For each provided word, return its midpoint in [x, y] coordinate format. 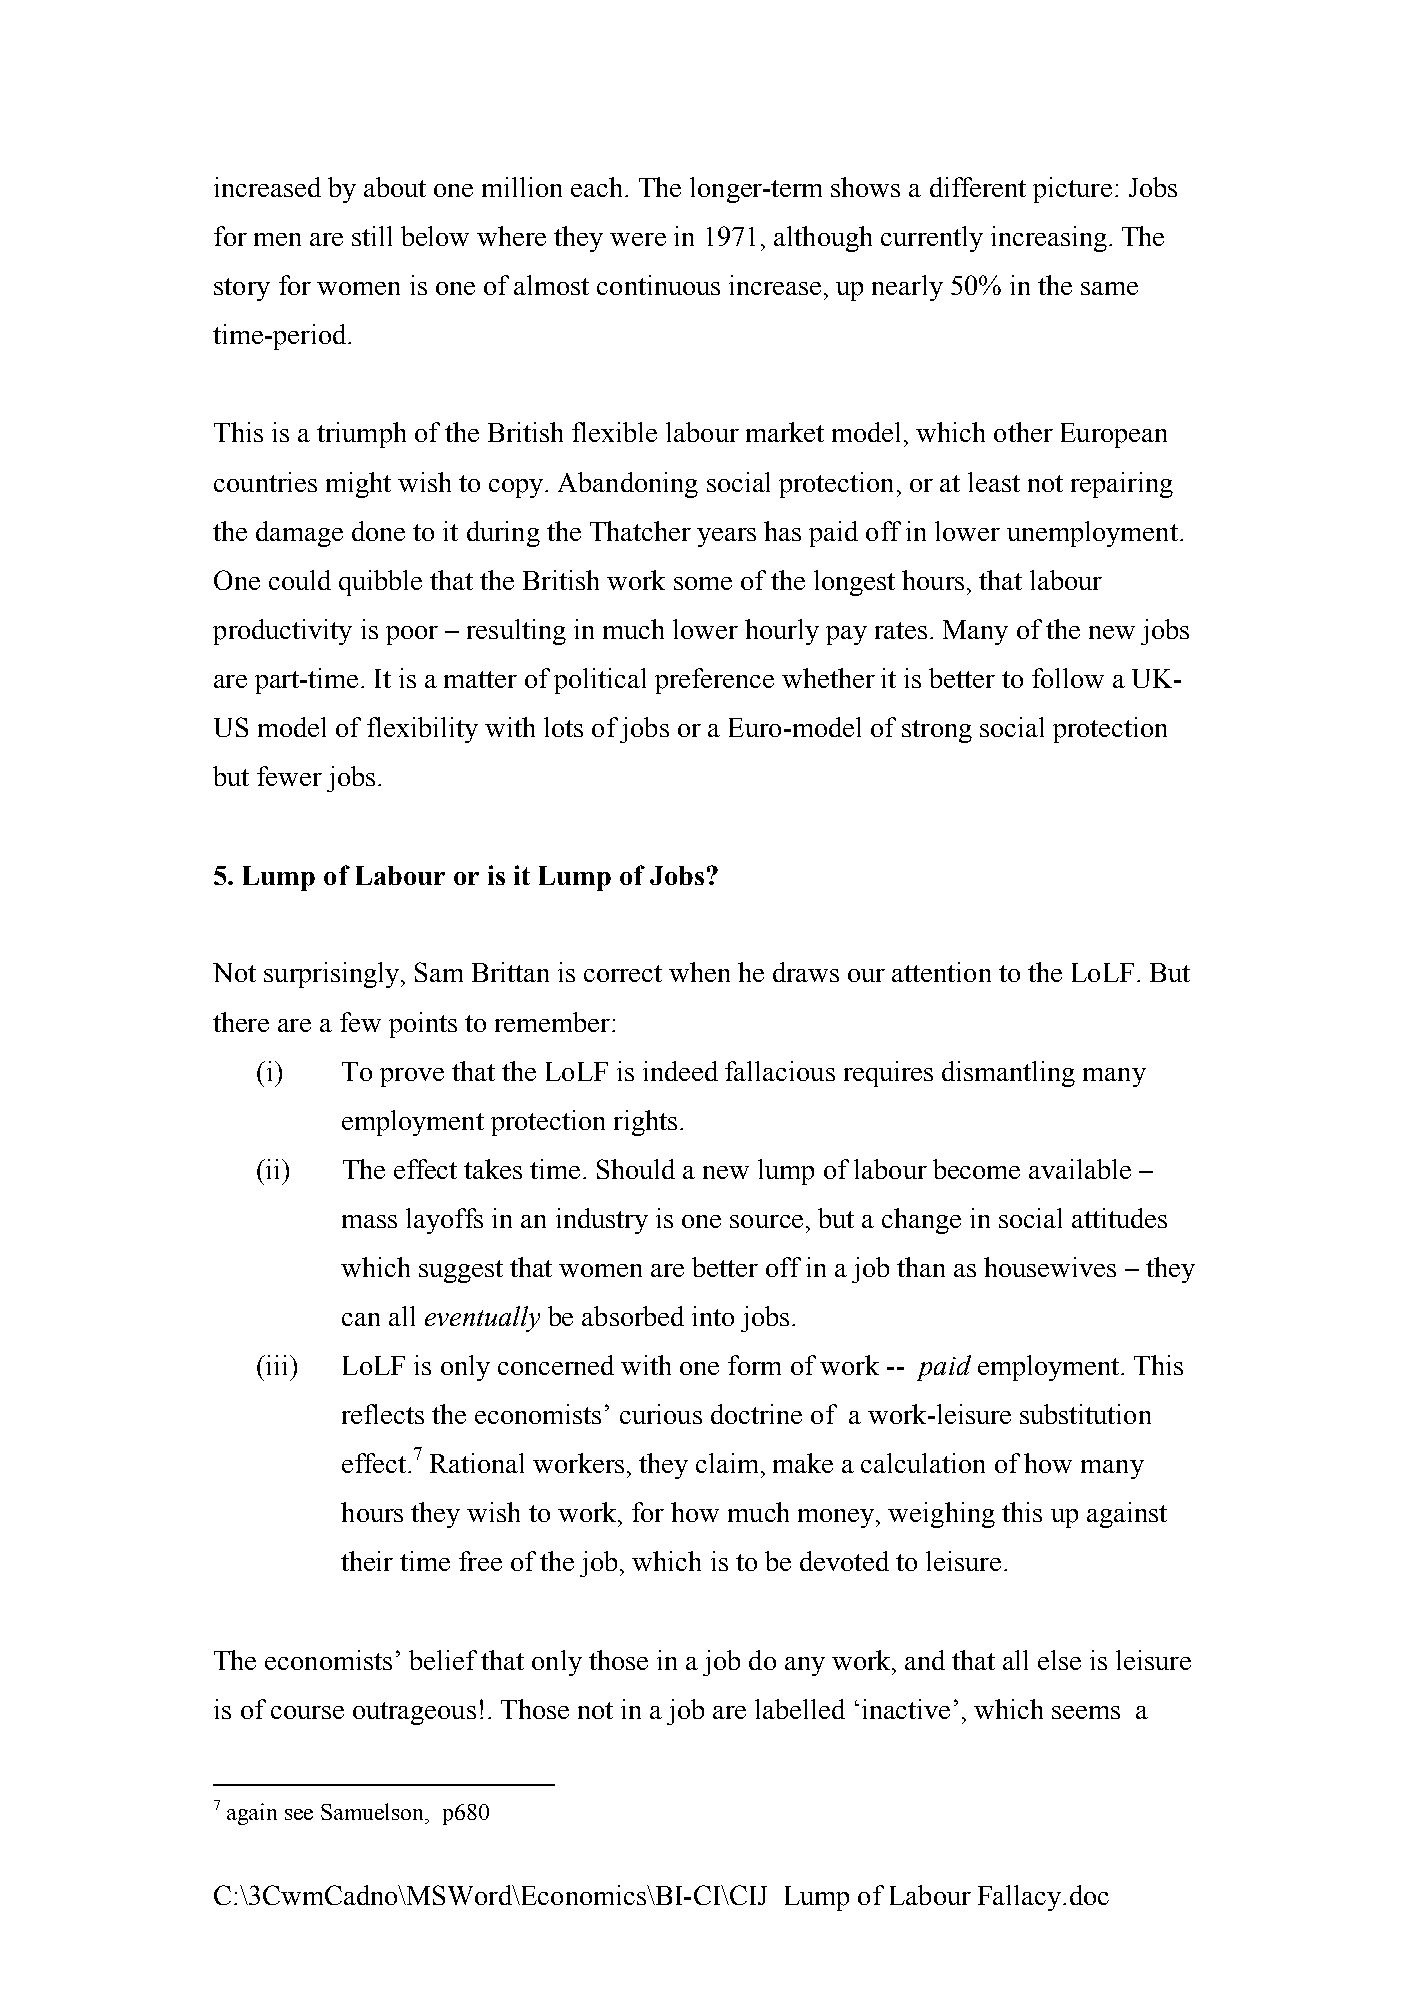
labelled [800, 1709]
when [699, 972]
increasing [1049, 239]
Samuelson [374, 1811]
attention [941, 972]
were [638, 239]
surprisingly [333, 975]
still [372, 236]
